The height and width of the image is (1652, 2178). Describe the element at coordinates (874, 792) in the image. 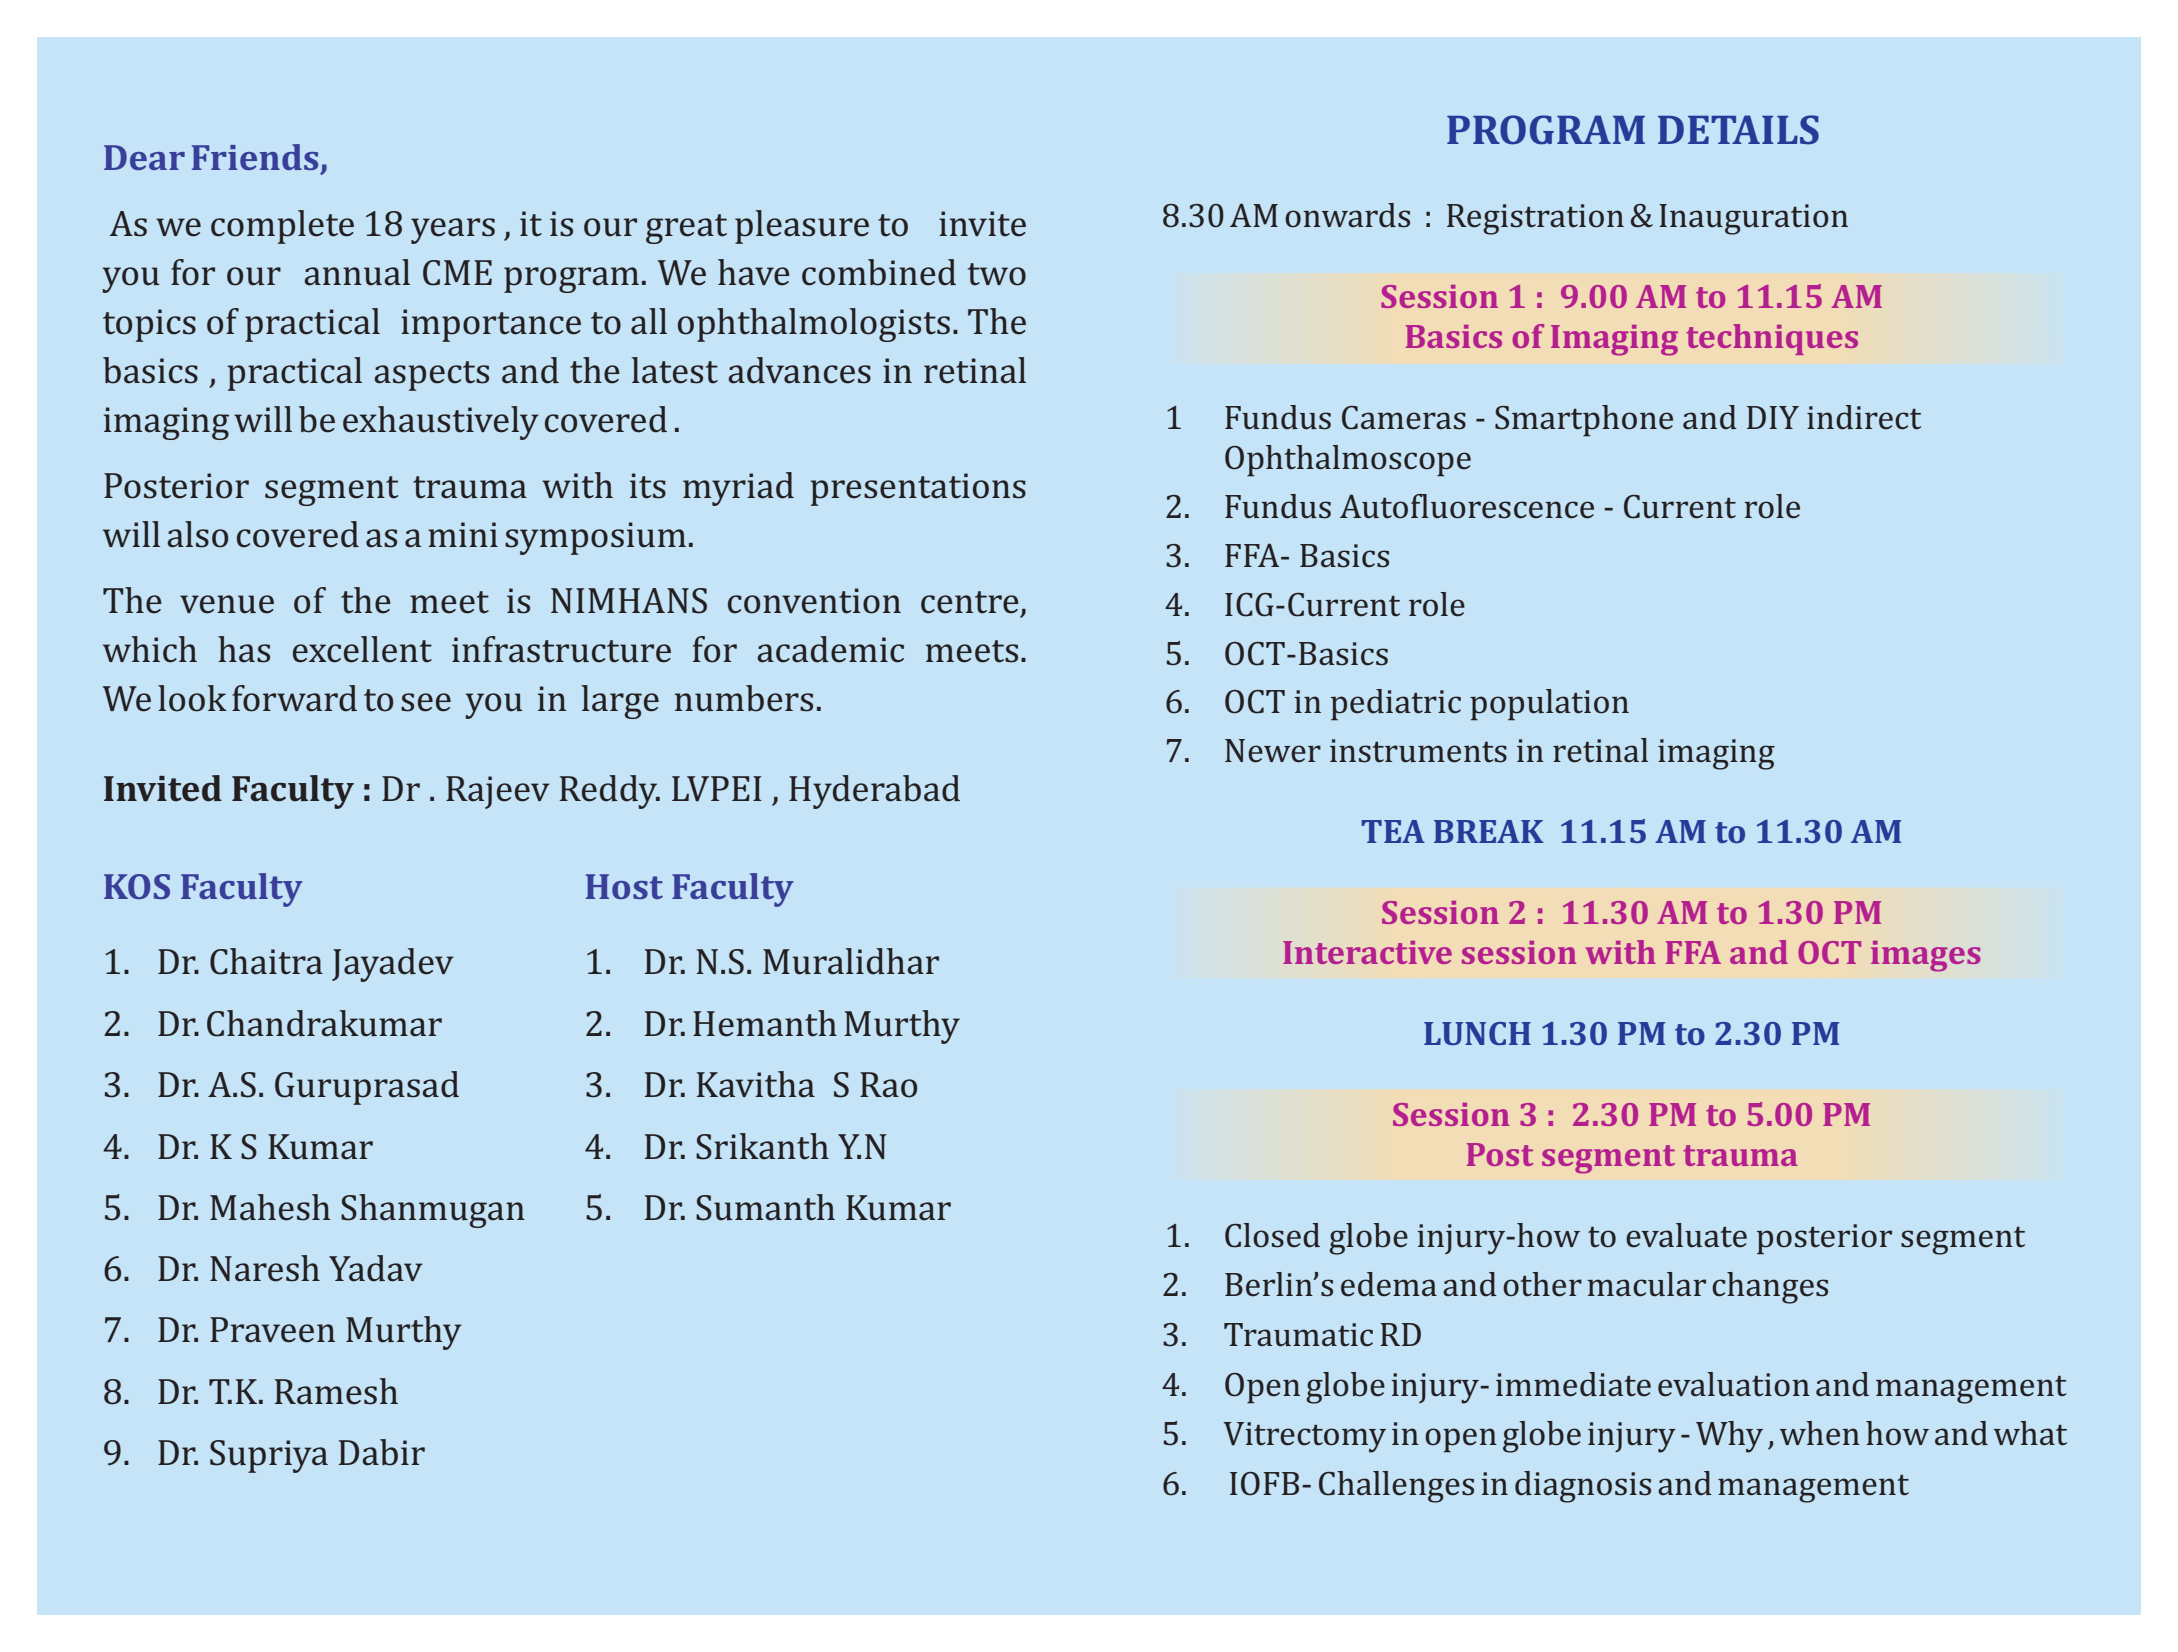

I see `Hyderabad` at that location.
